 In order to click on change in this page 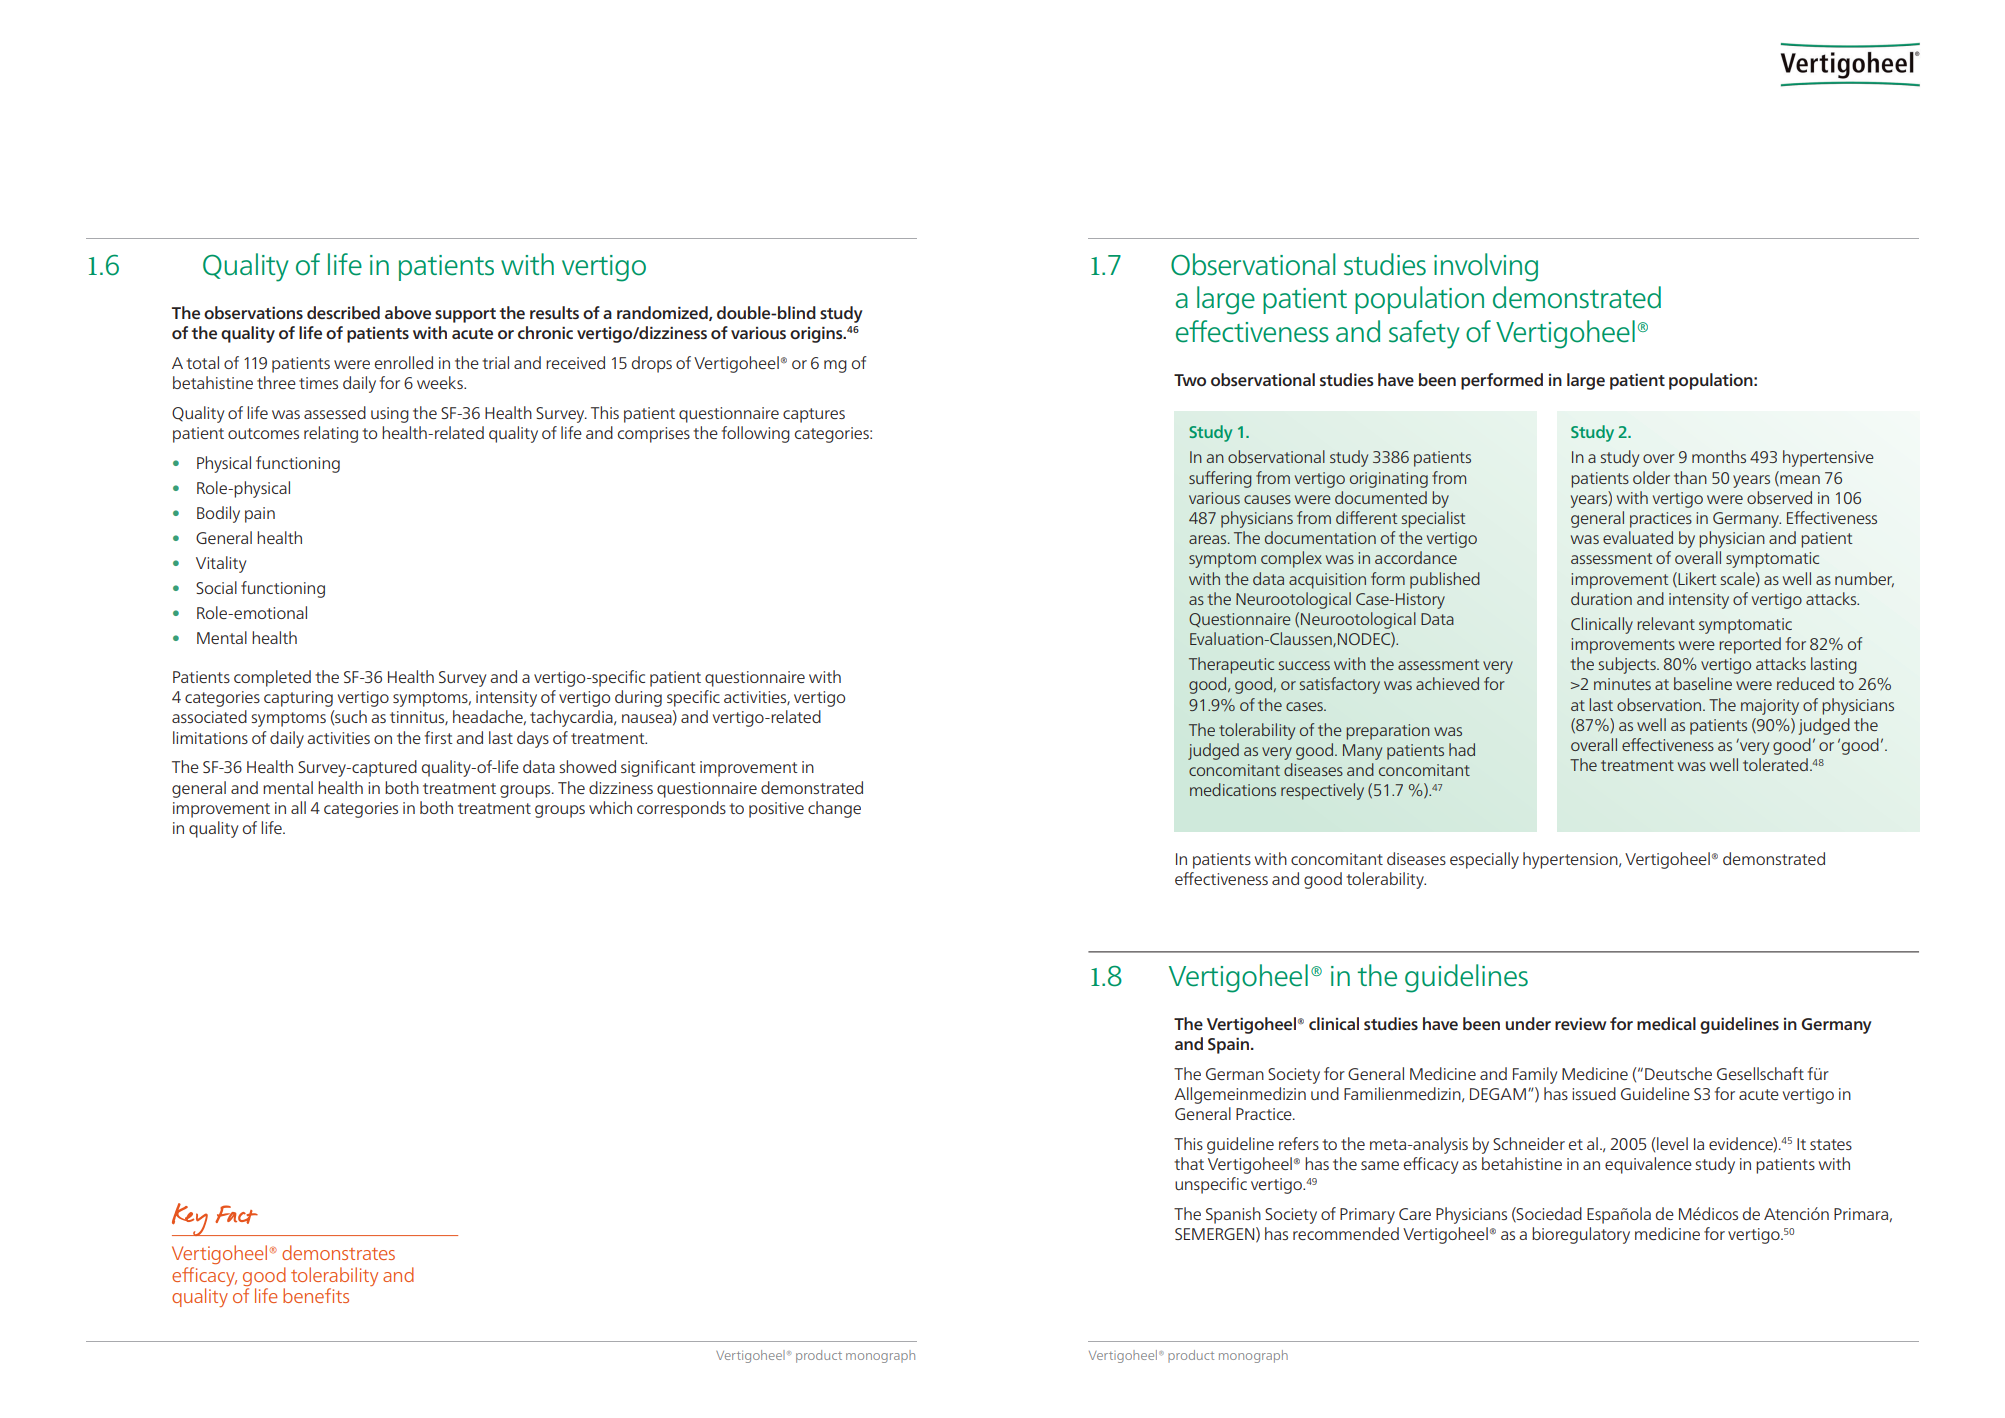, I will do `click(834, 809)`.
